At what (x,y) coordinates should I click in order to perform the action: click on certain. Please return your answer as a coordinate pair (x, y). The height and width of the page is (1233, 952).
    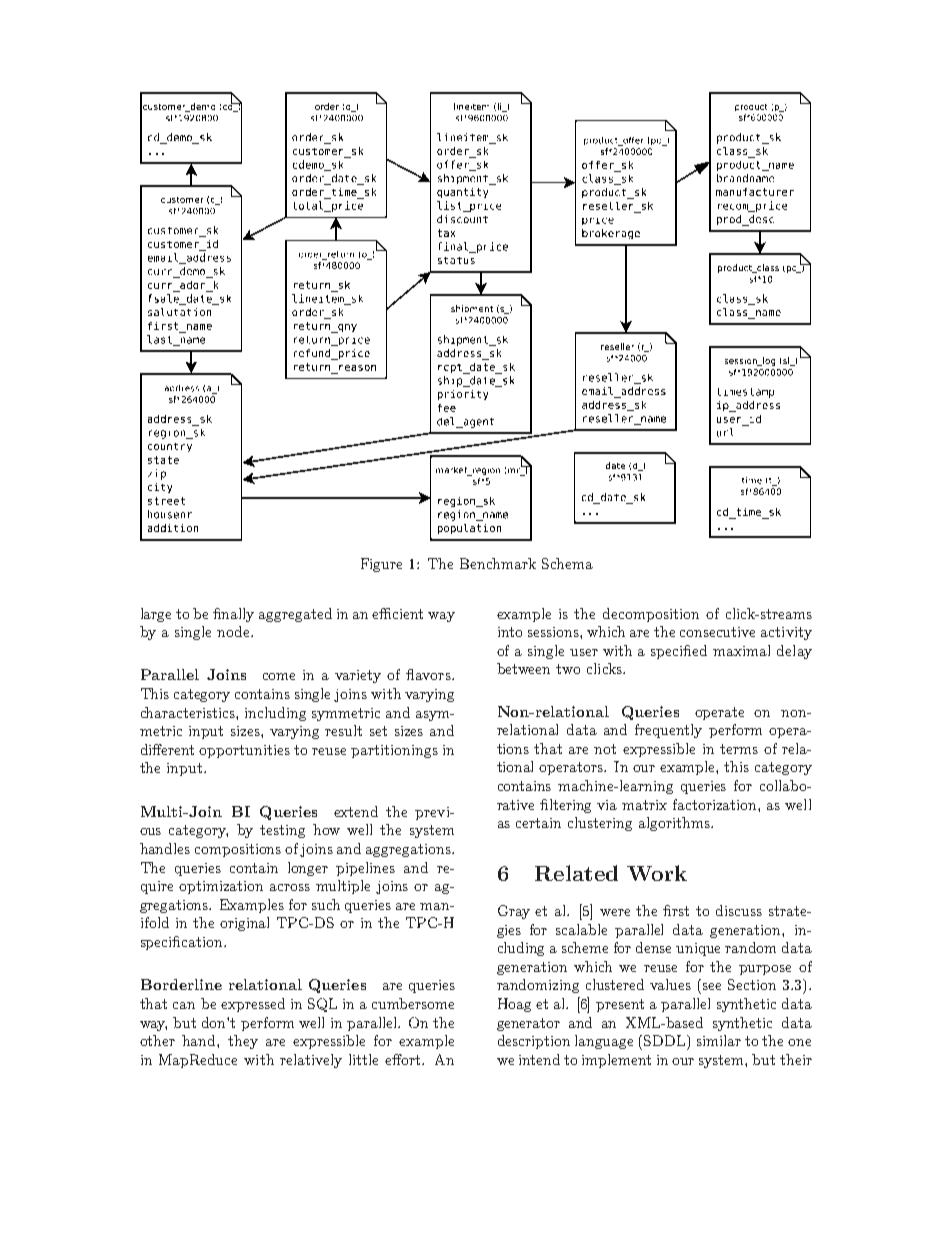
    Looking at the image, I should click on (538, 823).
